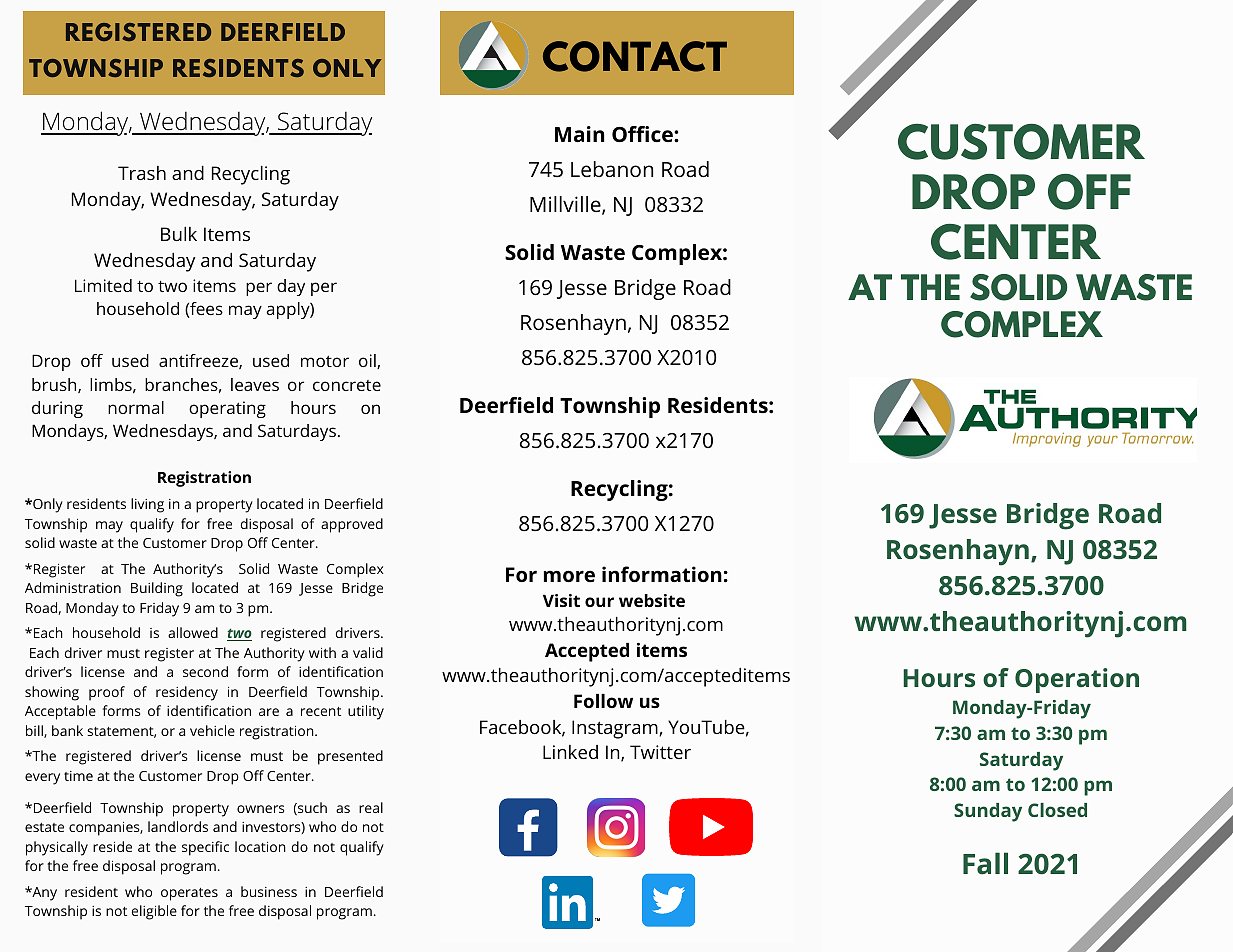 The image size is (1233, 952). What do you see at coordinates (1077, 680) in the image?
I see `Operation` at bounding box center [1077, 680].
